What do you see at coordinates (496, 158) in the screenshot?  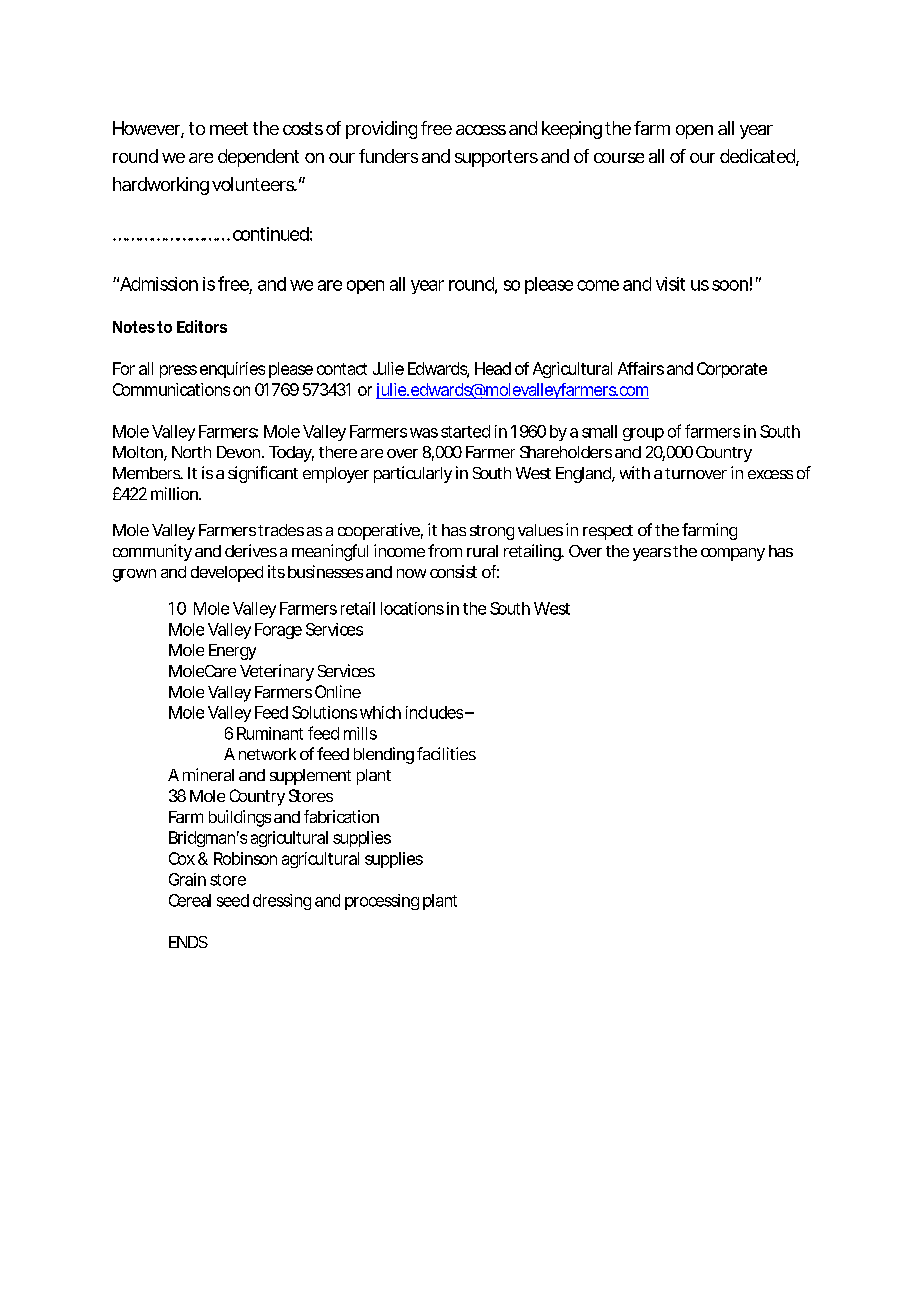 I see `supporters` at bounding box center [496, 158].
